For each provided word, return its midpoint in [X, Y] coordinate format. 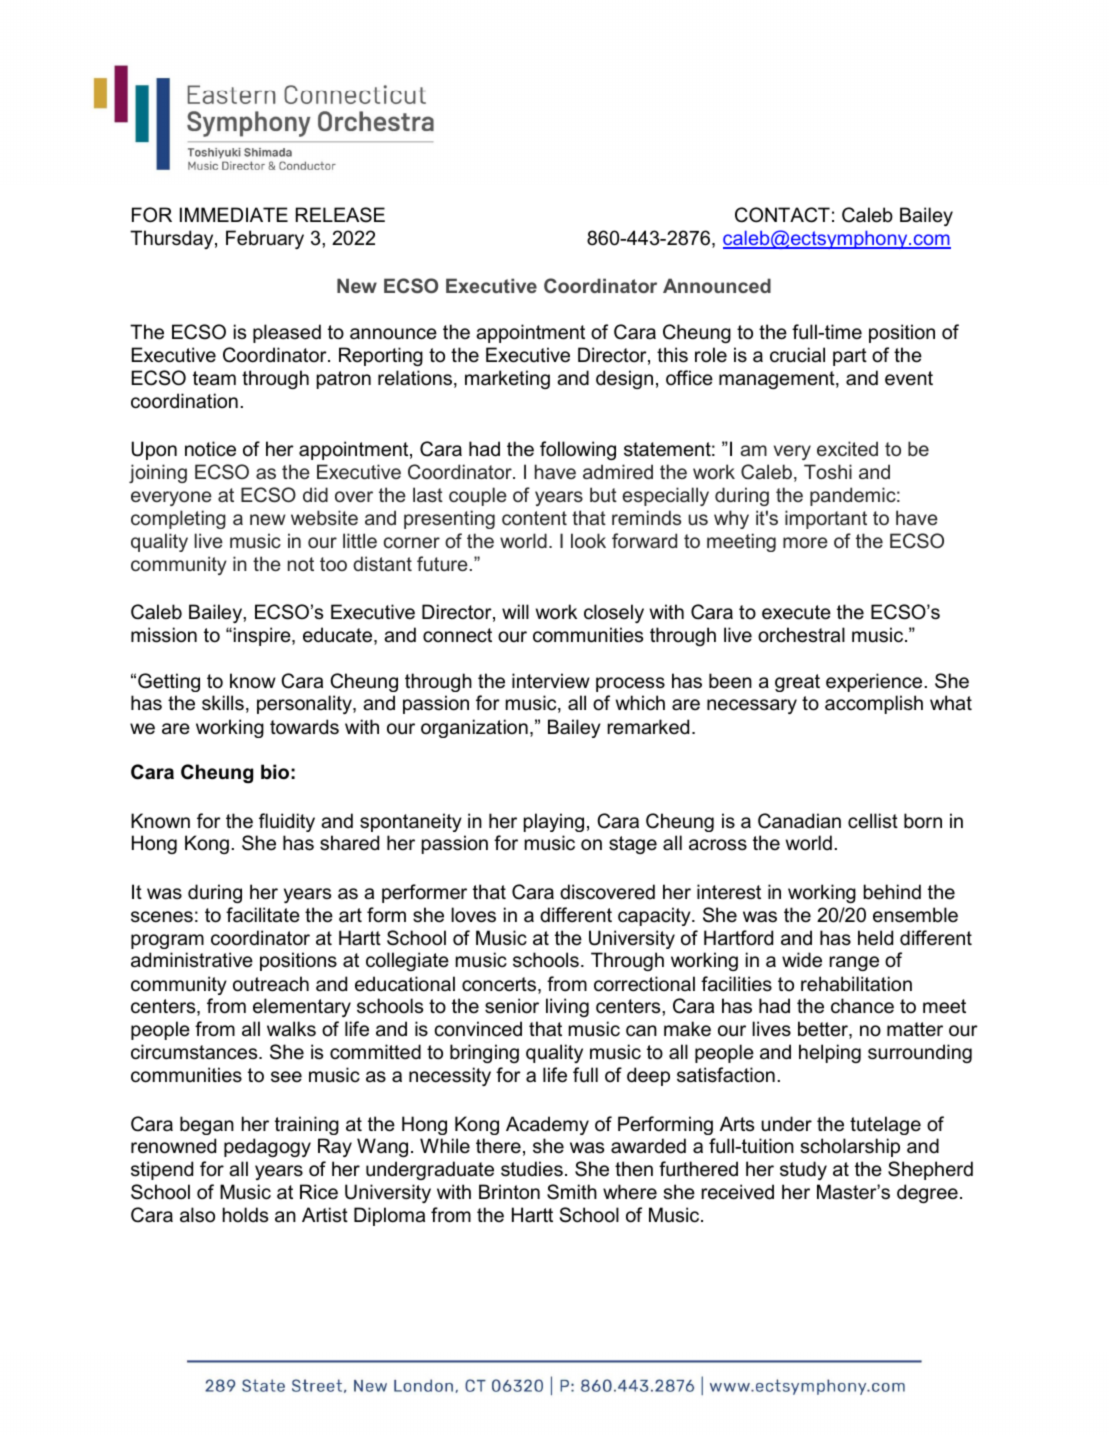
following [578, 450]
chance [862, 1006]
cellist [873, 821]
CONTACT [782, 215]
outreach [271, 984]
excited [847, 448]
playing [554, 822]
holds [245, 1215]
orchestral [801, 635]
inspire [262, 636]
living [567, 1007]
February [265, 239]
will [515, 611]
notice [210, 449]
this [672, 355]
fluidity [287, 822]
